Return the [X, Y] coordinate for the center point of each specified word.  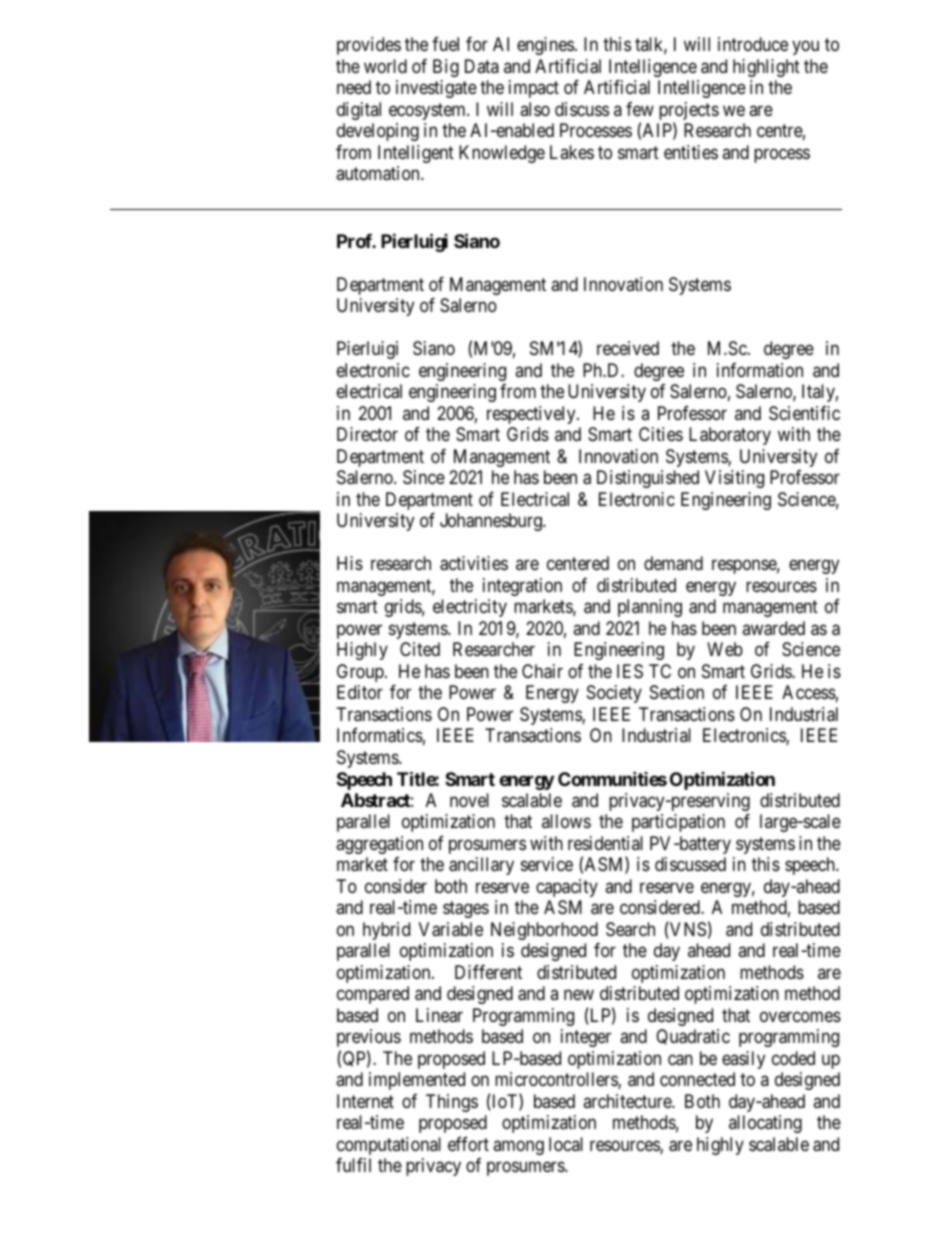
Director [367, 434]
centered [578, 563]
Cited [420, 649]
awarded [773, 628]
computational [389, 1146]
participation [678, 823]
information [760, 370]
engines [545, 46]
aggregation [379, 845]
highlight [766, 68]
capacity [567, 888]
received [628, 348]
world [385, 66]
